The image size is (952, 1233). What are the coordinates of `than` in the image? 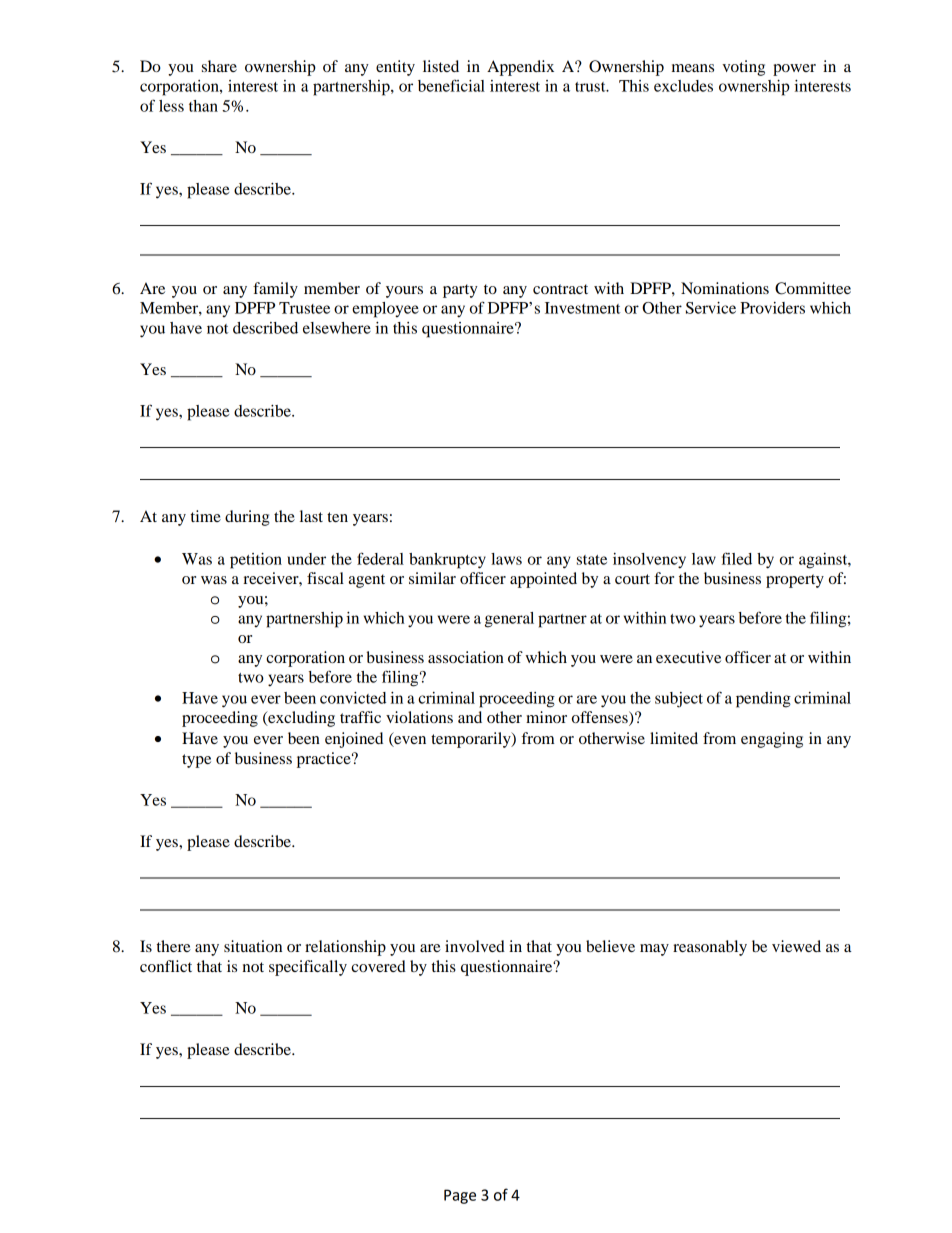 It's located at (203, 106).
